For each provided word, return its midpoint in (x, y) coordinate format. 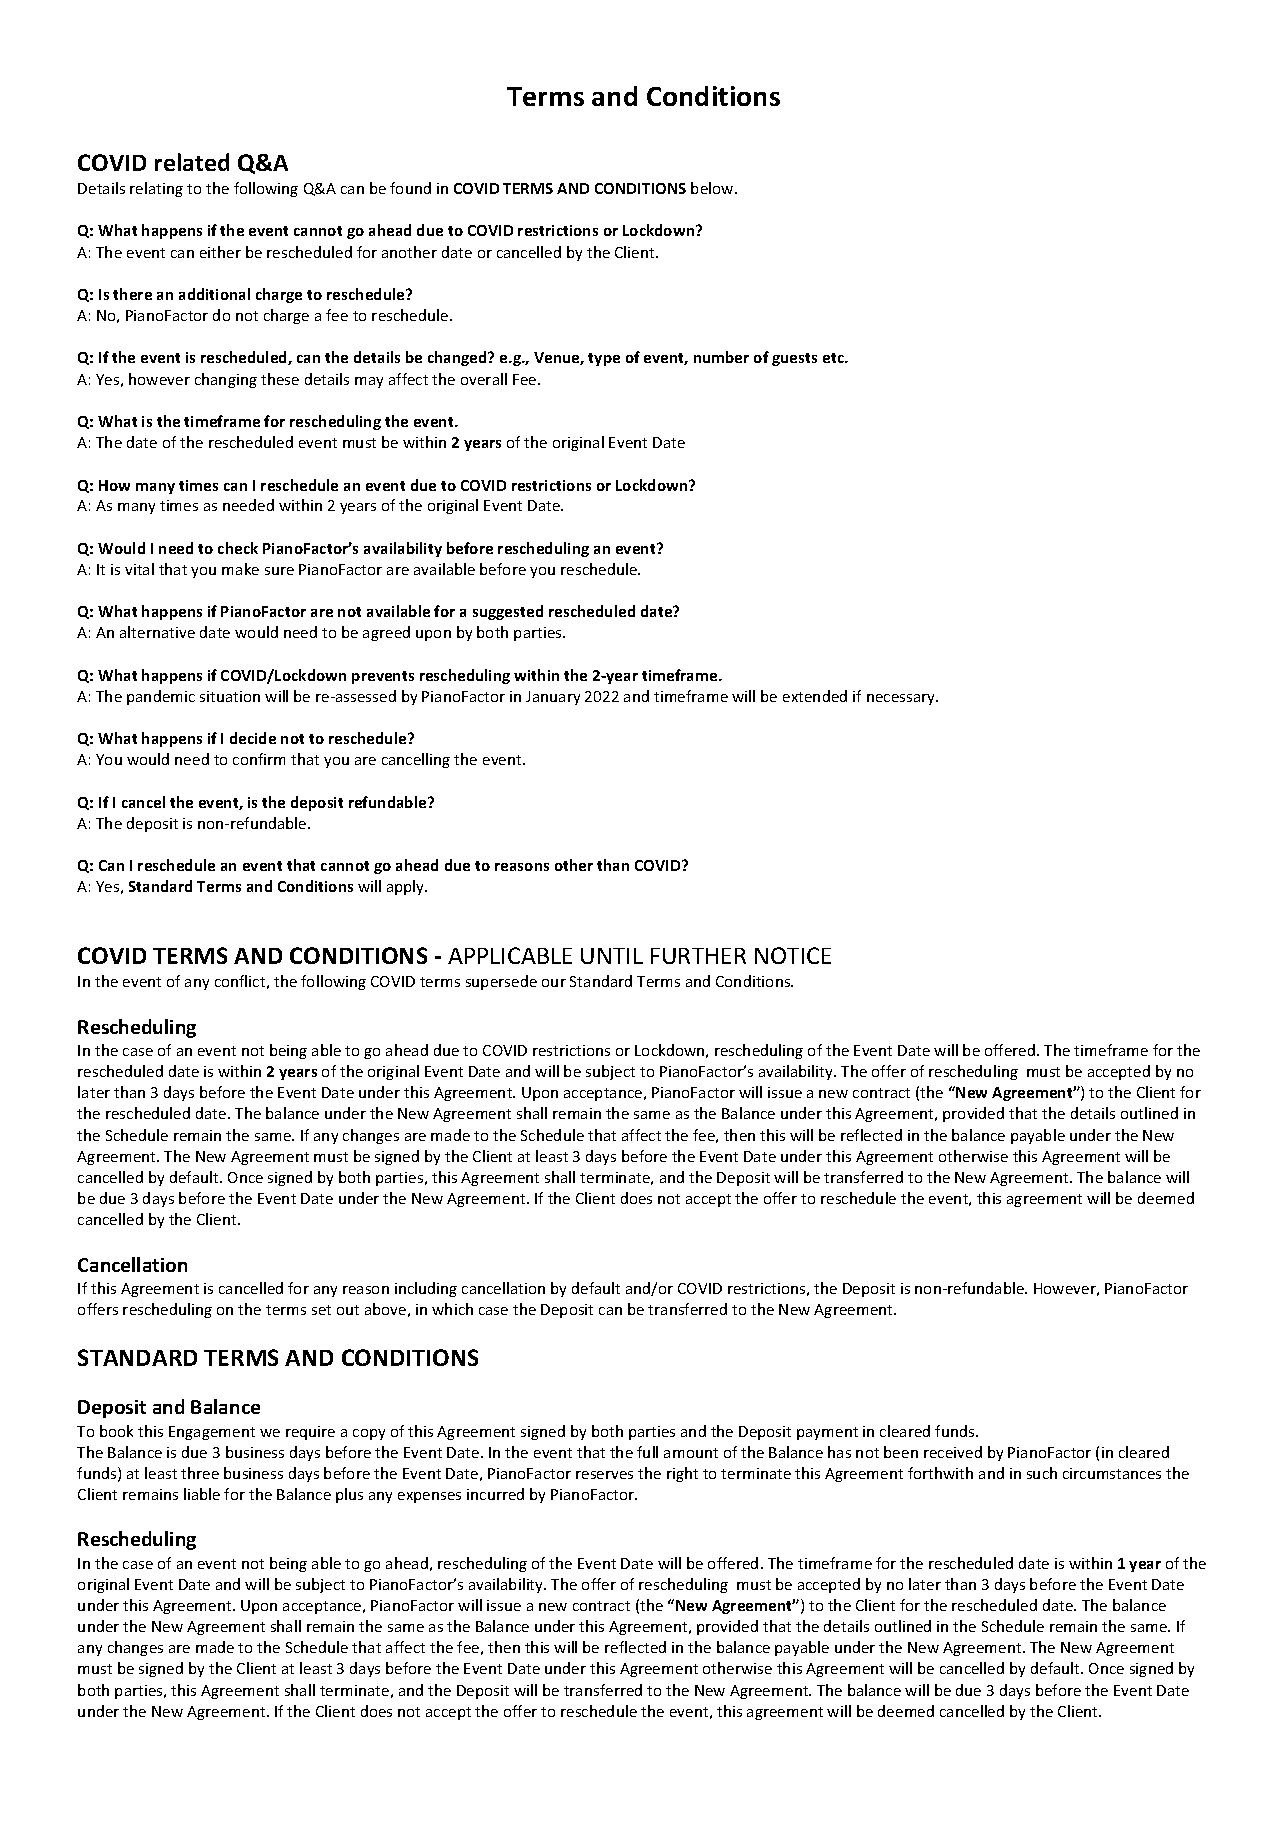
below (713, 188)
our (554, 983)
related (192, 162)
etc (834, 358)
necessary (902, 699)
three (200, 1473)
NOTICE (793, 955)
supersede (501, 982)
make (240, 569)
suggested (508, 612)
